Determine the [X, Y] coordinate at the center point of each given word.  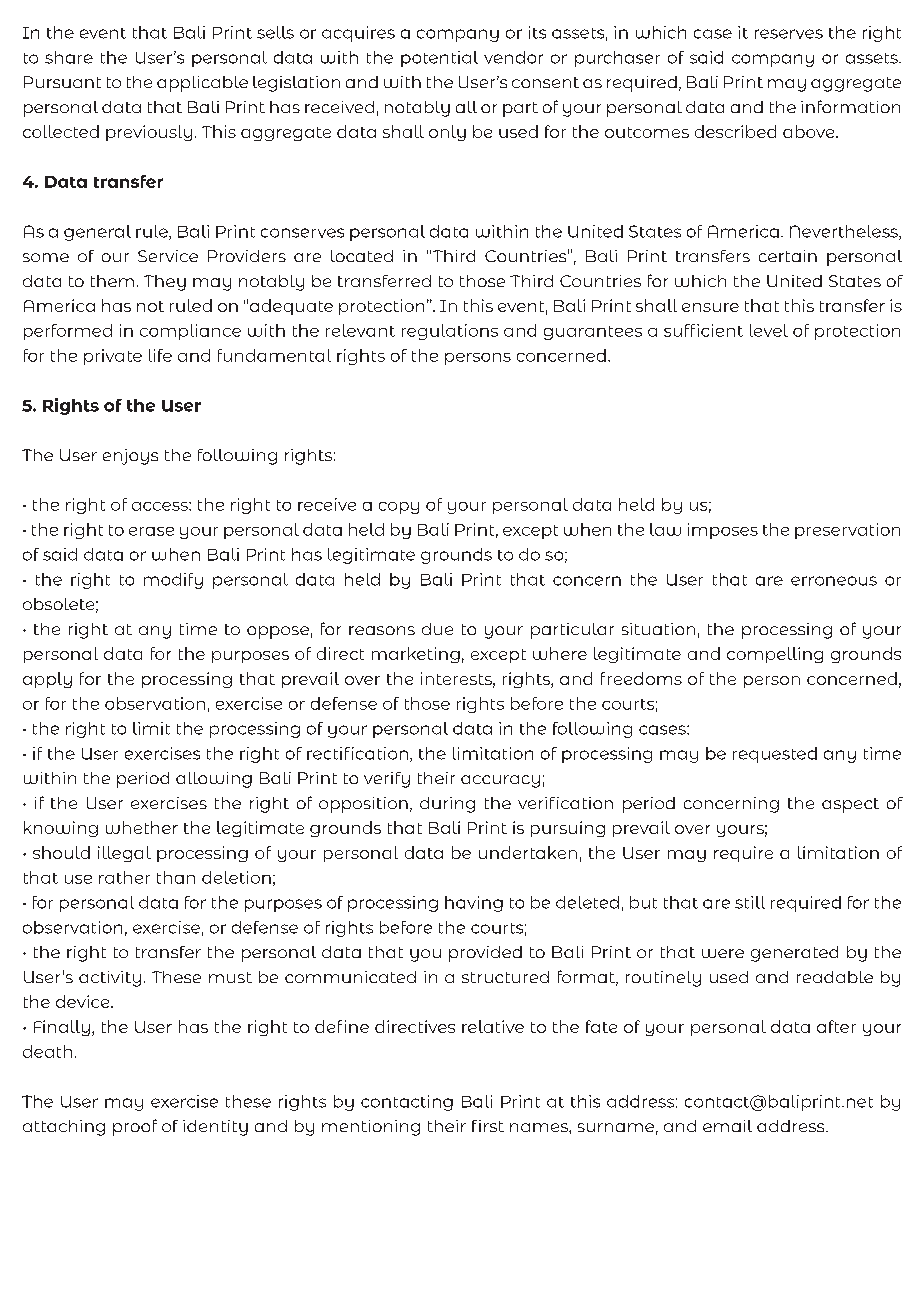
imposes [723, 531]
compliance [190, 332]
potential [439, 59]
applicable [202, 84]
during [447, 805]
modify [173, 581]
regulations [450, 332]
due [437, 629]
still [750, 902]
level [769, 330]
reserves [789, 34]
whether [142, 827]
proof [135, 1127]
